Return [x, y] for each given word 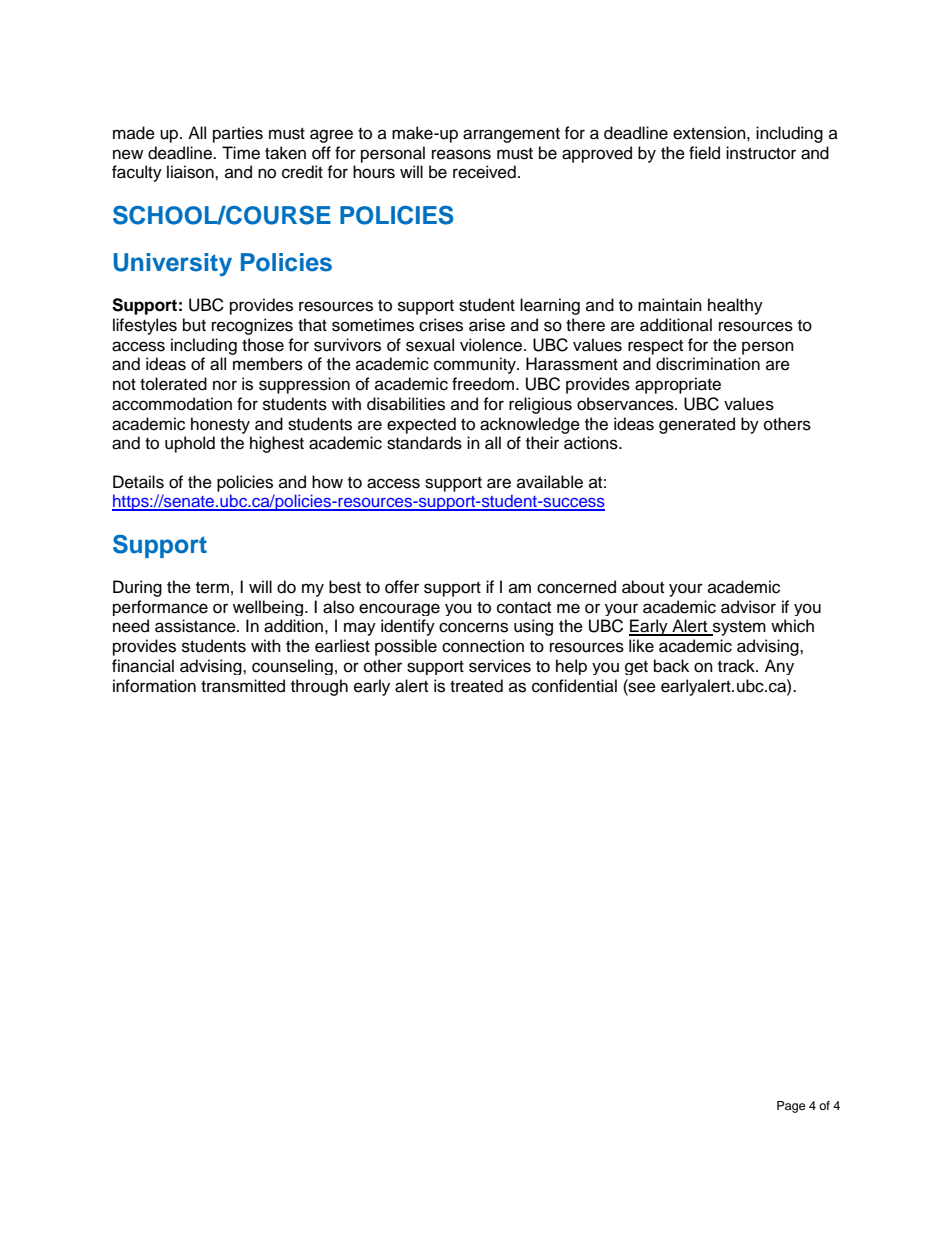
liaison [191, 172]
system [738, 628]
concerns [473, 627]
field [704, 153]
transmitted [243, 686]
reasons [461, 154]
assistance [196, 626]
